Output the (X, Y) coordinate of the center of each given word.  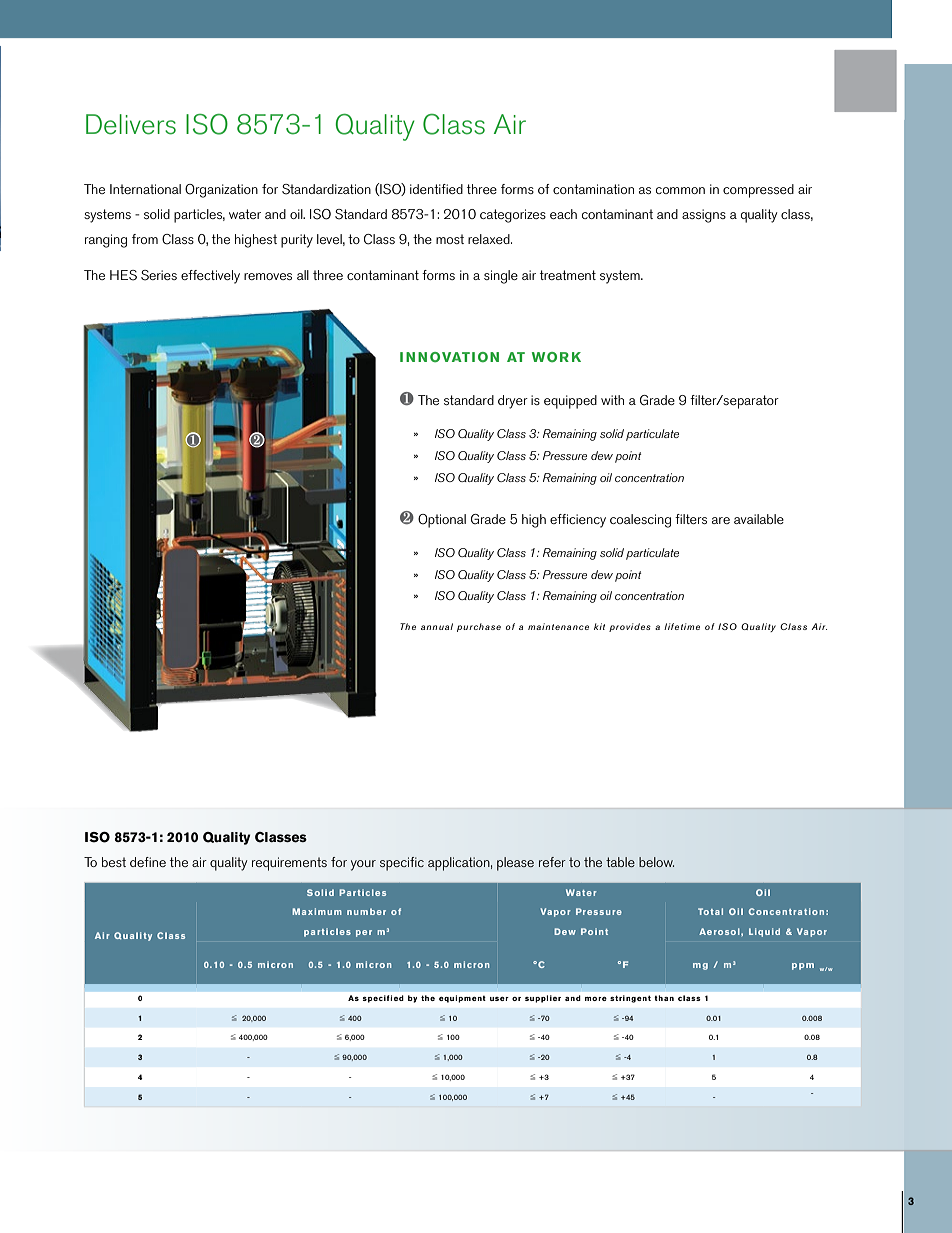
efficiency (578, 521)
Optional (442, 521)
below (656, 862)
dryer (513, 402)
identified (436, 189)
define (148, 862)
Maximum (317, 911)
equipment (462, 999)
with (612, 400)
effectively (210, 277)
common (680, 190)
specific (402, 864)
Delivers (131, 124)
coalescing (640, 521)
